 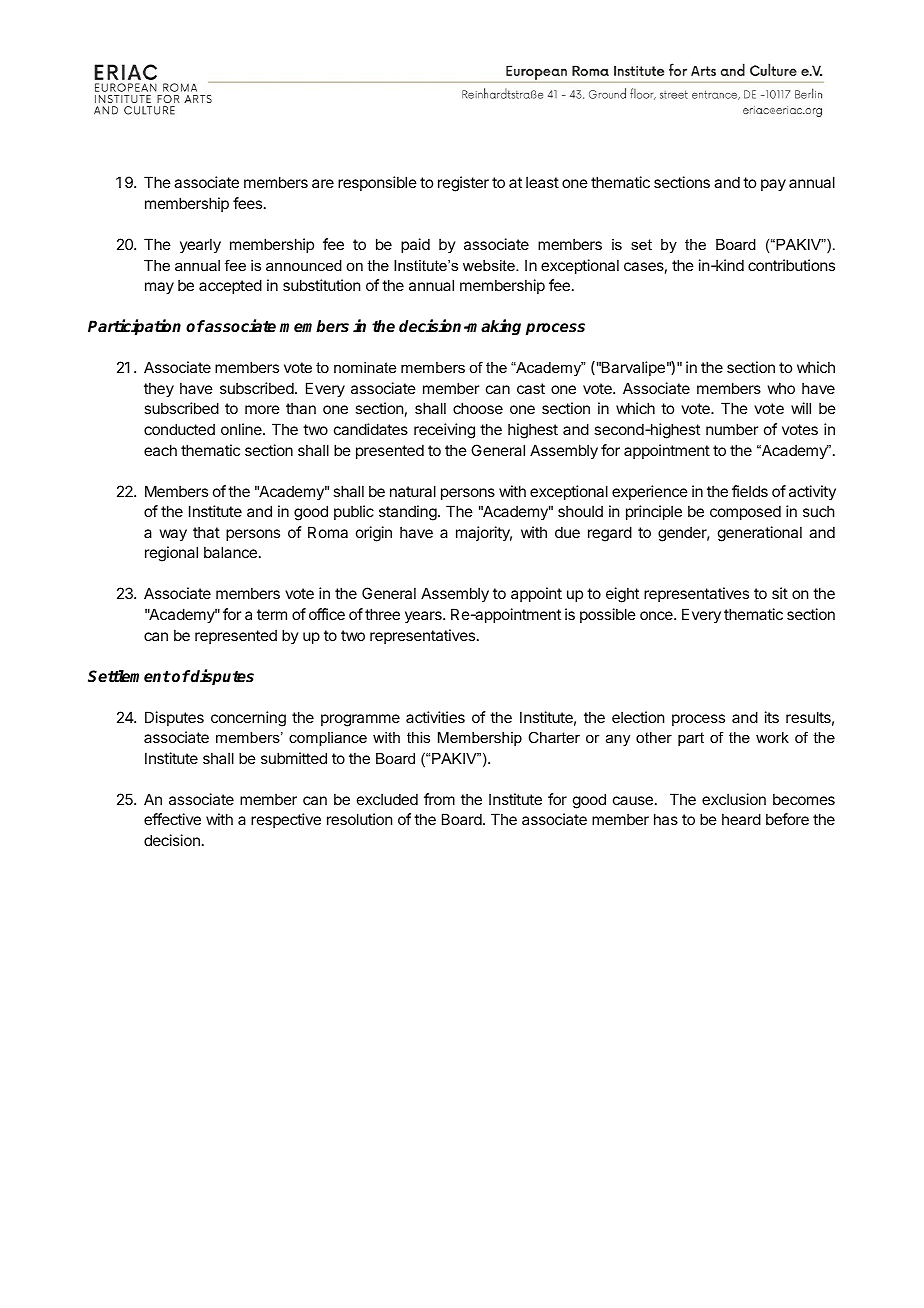 What do you see at coordinates (745, 512) in the document?
I see `composed` at bounding box center [745, 512].
